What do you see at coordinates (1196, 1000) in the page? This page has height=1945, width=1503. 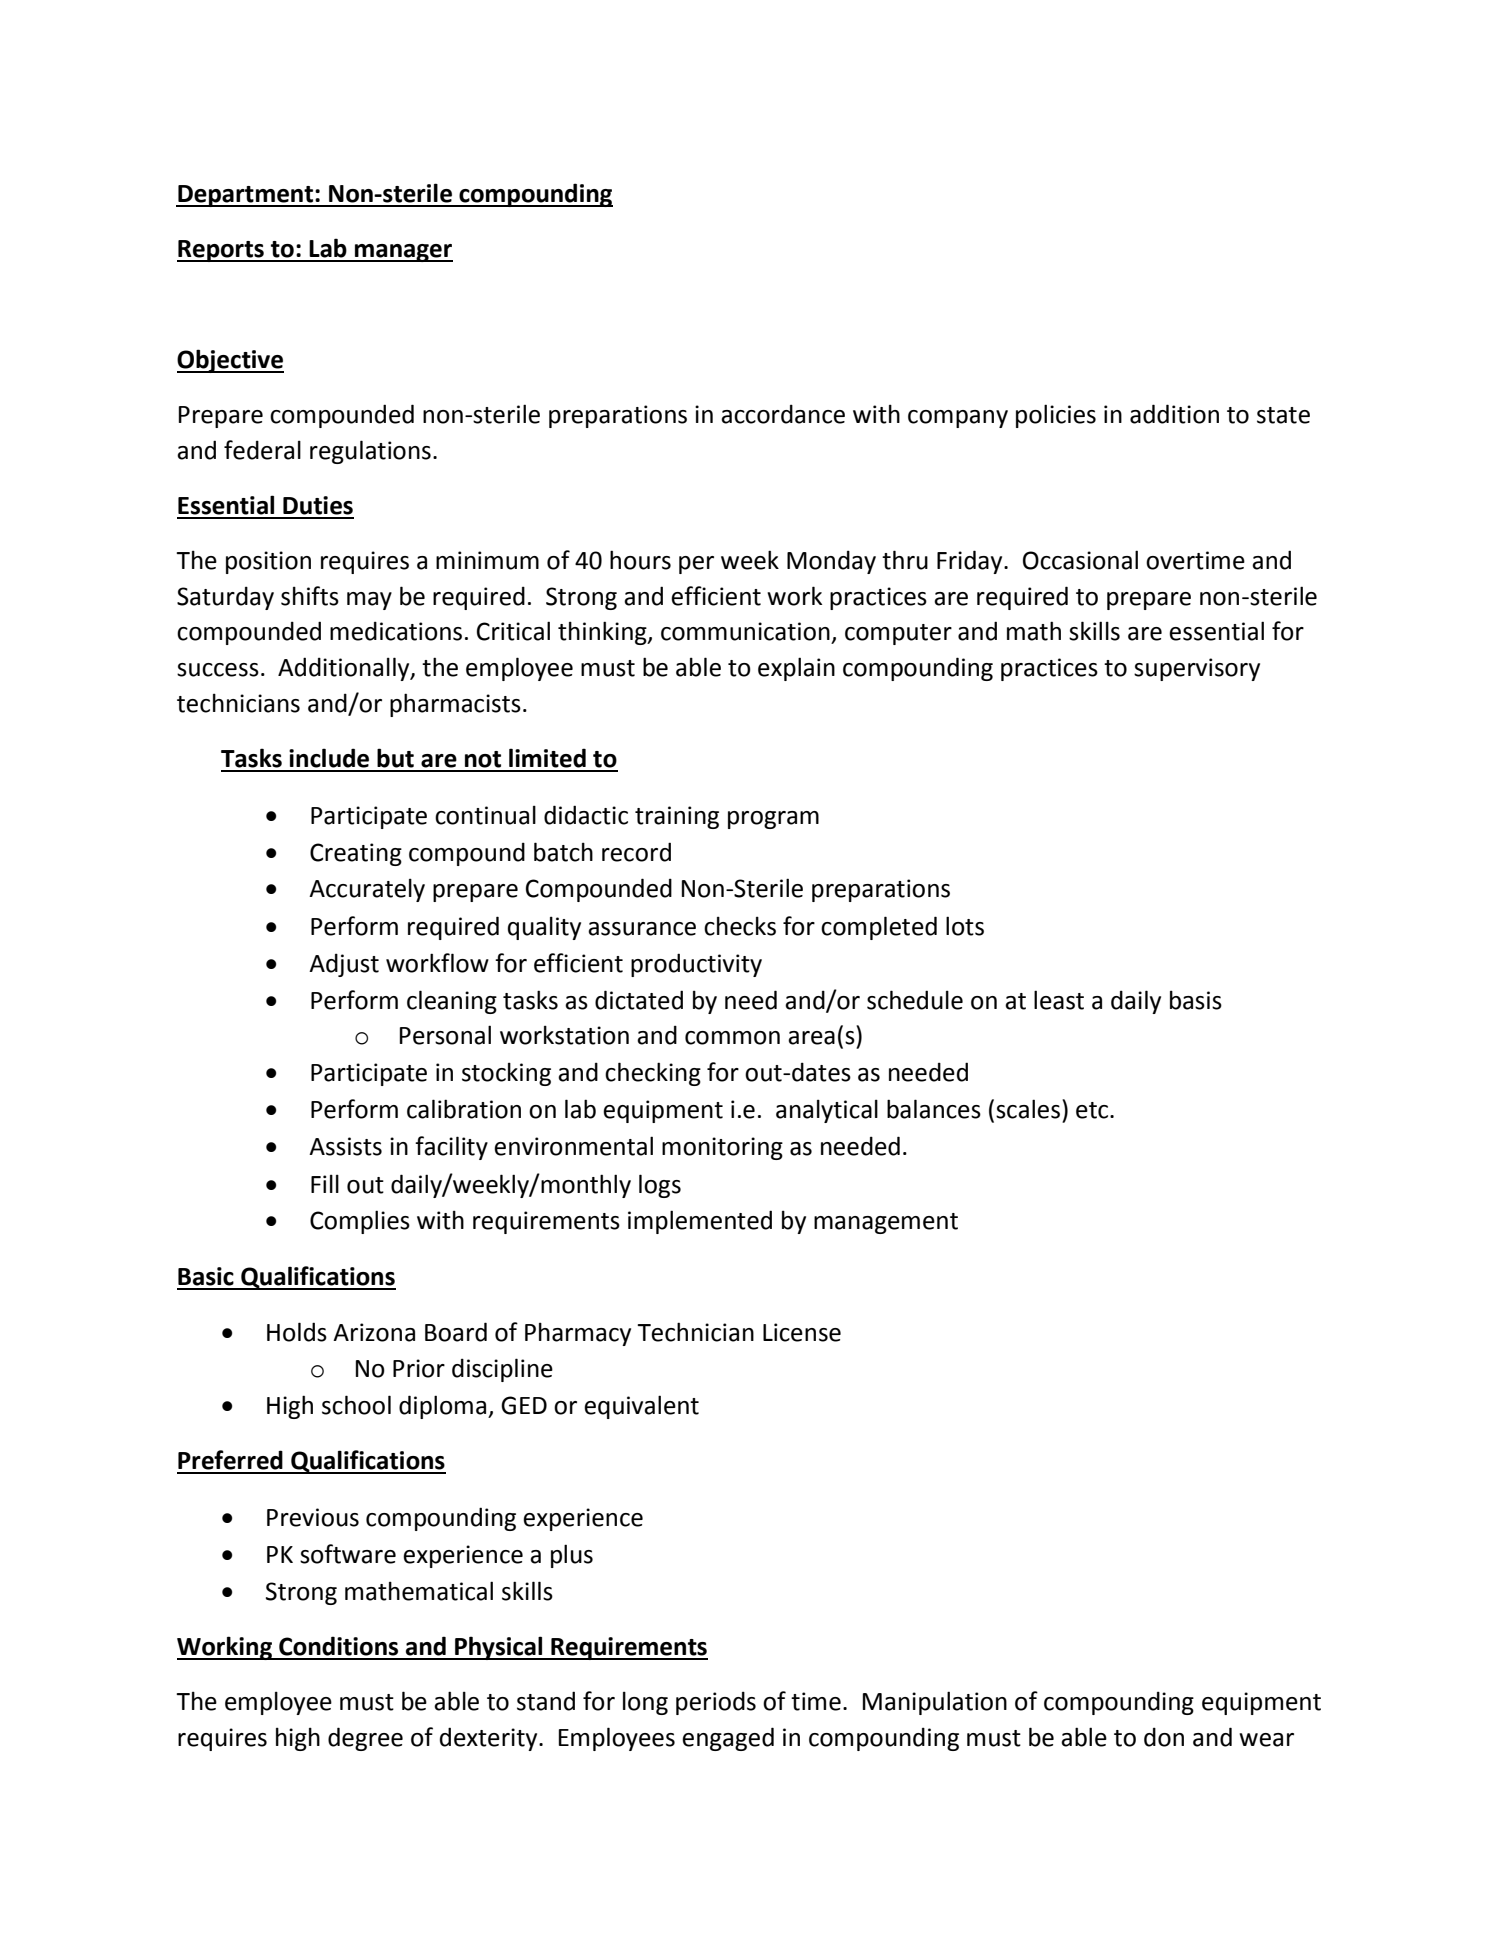 I see `basis` at bounding box center [1196, 1000].
